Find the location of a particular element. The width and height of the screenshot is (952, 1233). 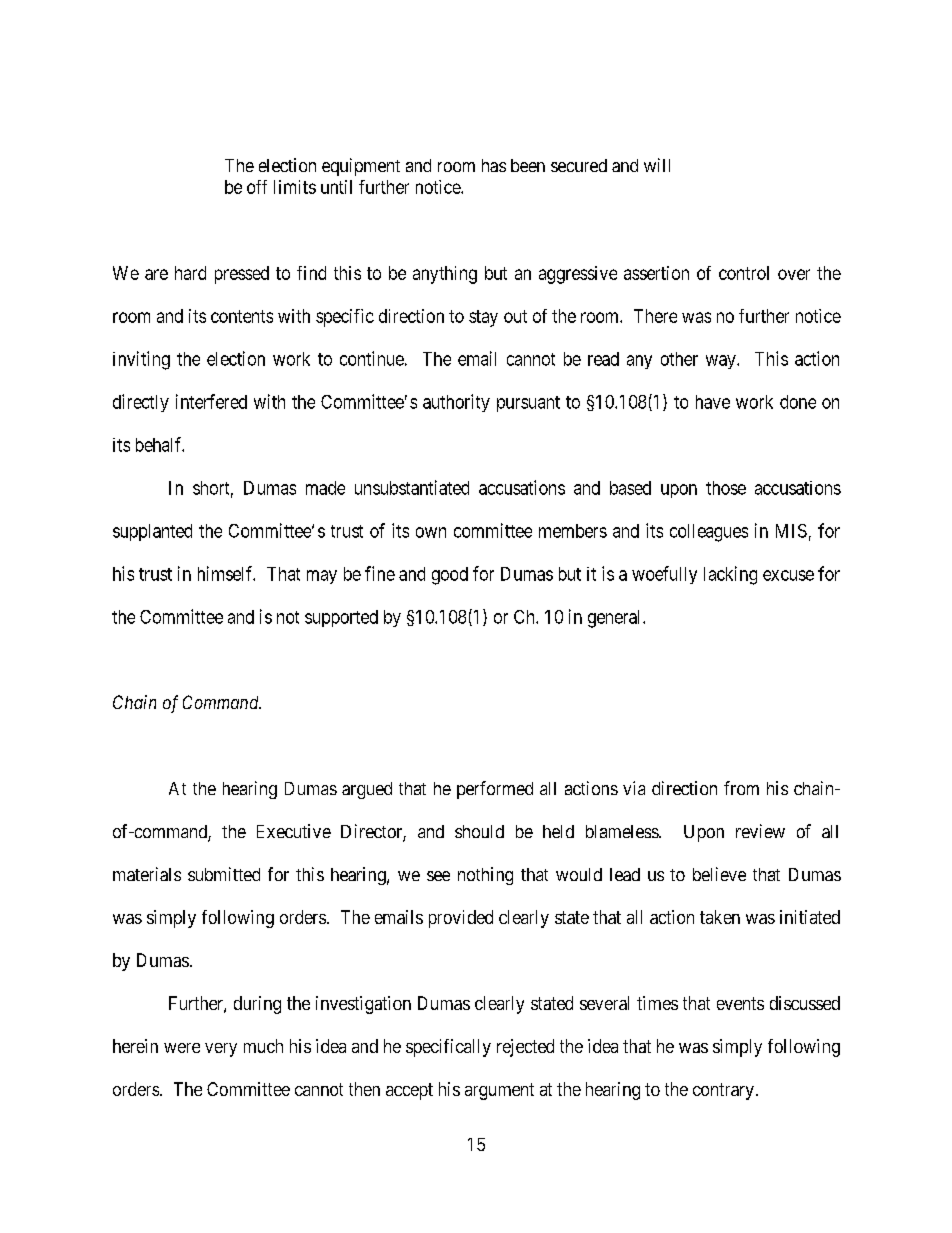

believe is located at coordinates (719, 874).
